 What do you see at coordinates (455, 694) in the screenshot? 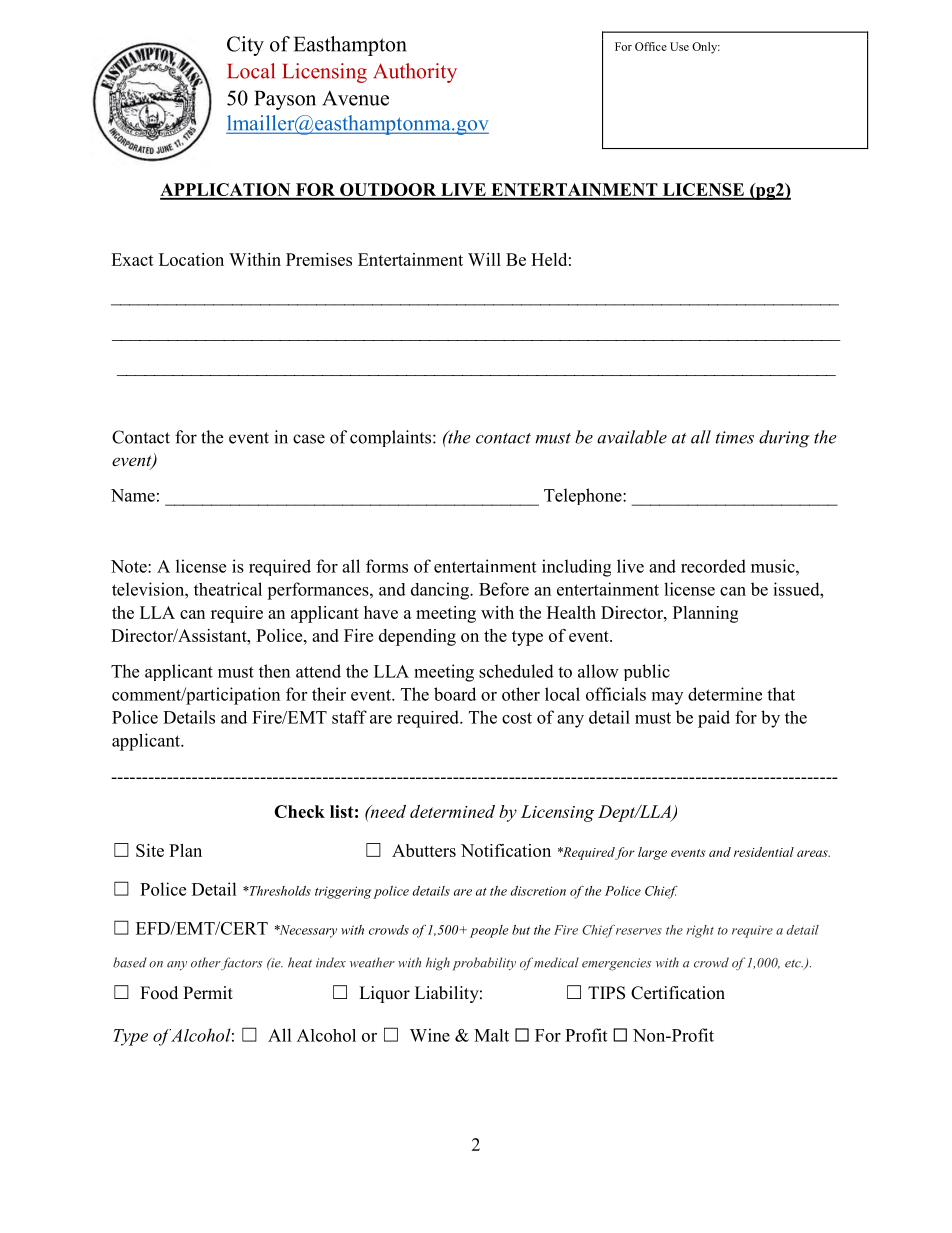
I see `board` at bounding box center [455, 694].
